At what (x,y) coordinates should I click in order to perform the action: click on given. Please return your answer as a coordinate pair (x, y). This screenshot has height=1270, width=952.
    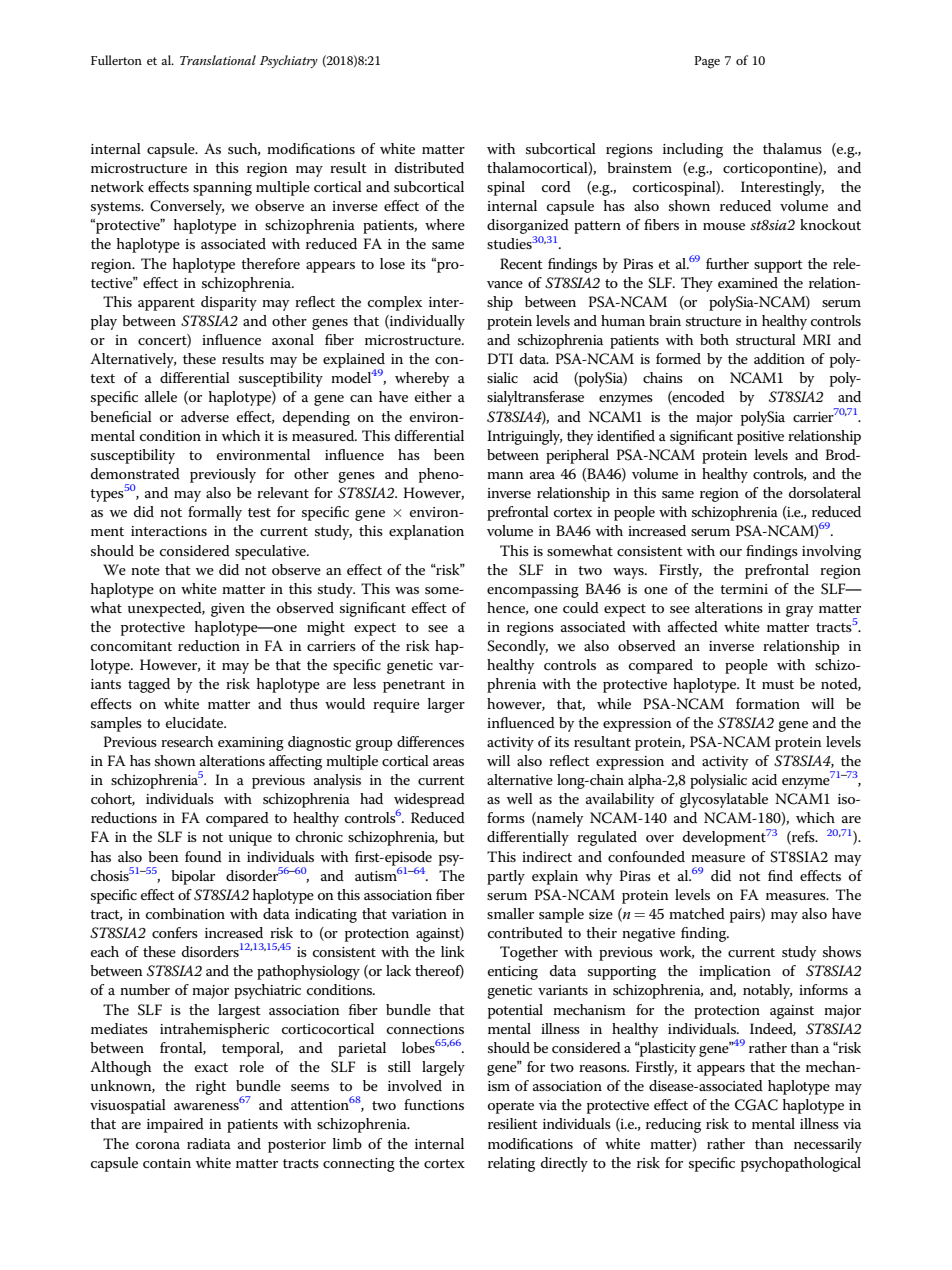
    Looking at the image, I should click on (228, 610).
